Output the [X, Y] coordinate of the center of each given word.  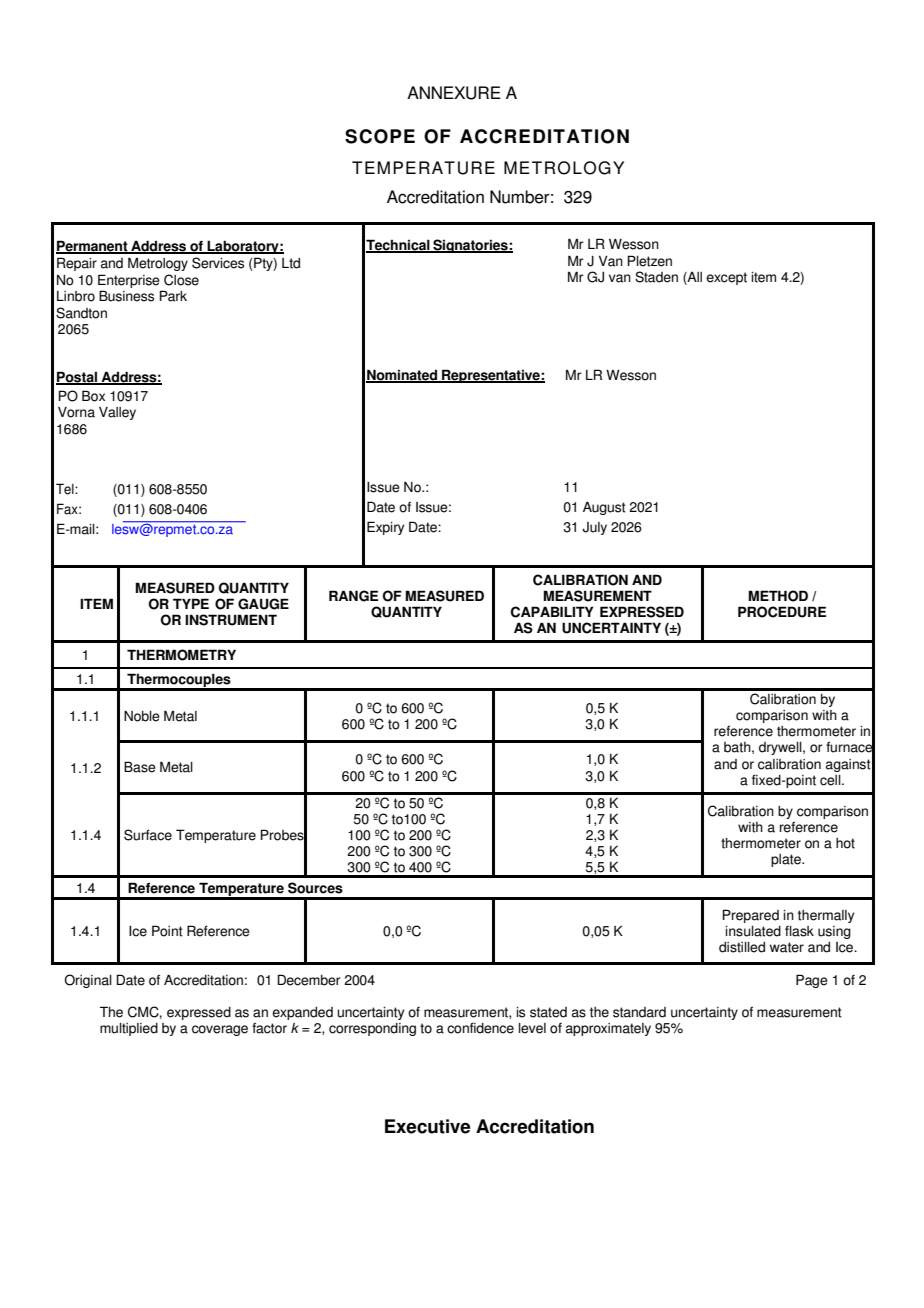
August [604, 508]
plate [787, 860]
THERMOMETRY [181, 655]
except [726, 278]
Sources [315, 888]
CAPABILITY [552, 612]
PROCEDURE [782, 612]
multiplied [129, 1029]
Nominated [403, 376]
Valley [117, 413]
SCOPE [380, 136]
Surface [148, 835]
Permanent [93, 246]
